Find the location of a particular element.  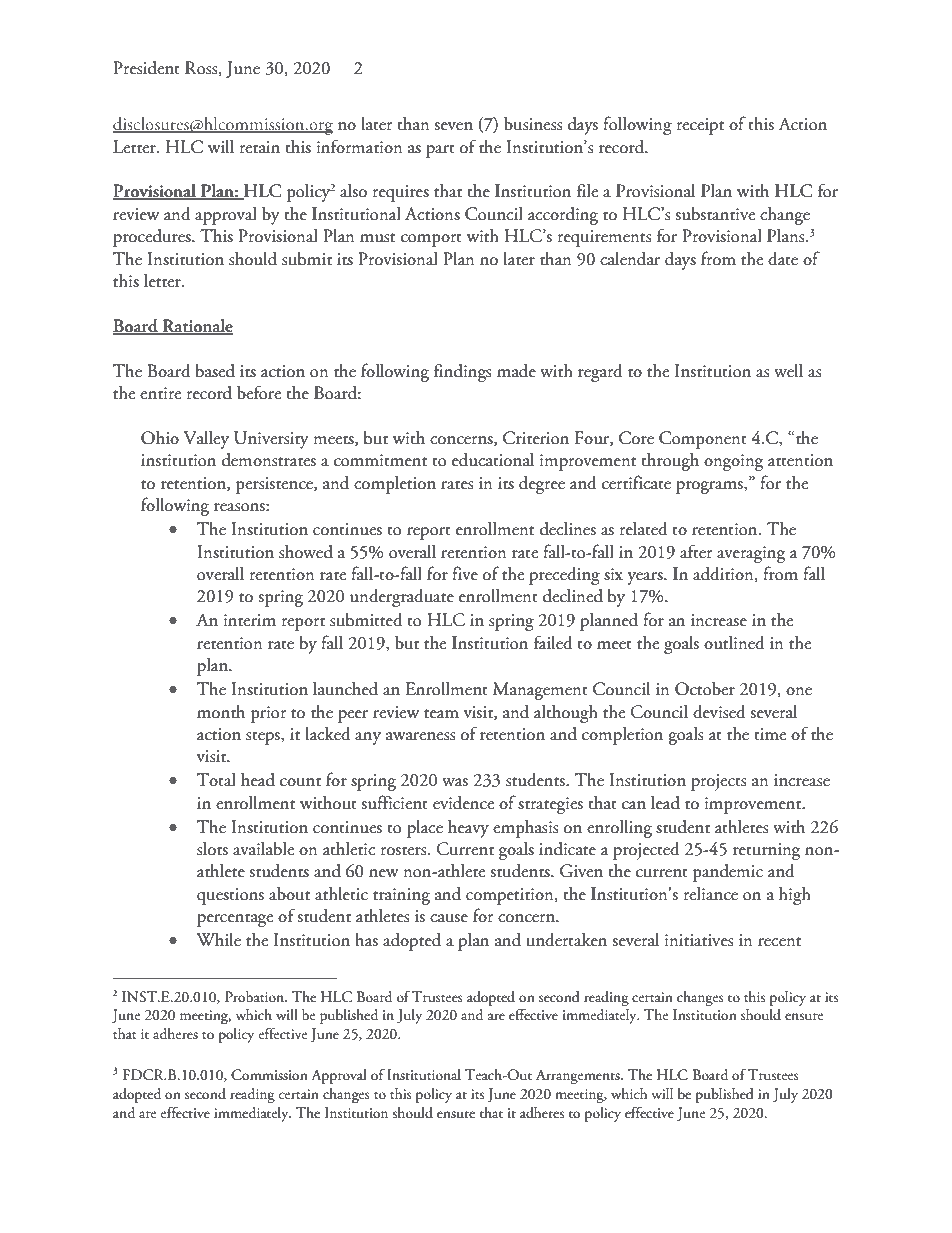

retain is located at coordinates (260, 147).
